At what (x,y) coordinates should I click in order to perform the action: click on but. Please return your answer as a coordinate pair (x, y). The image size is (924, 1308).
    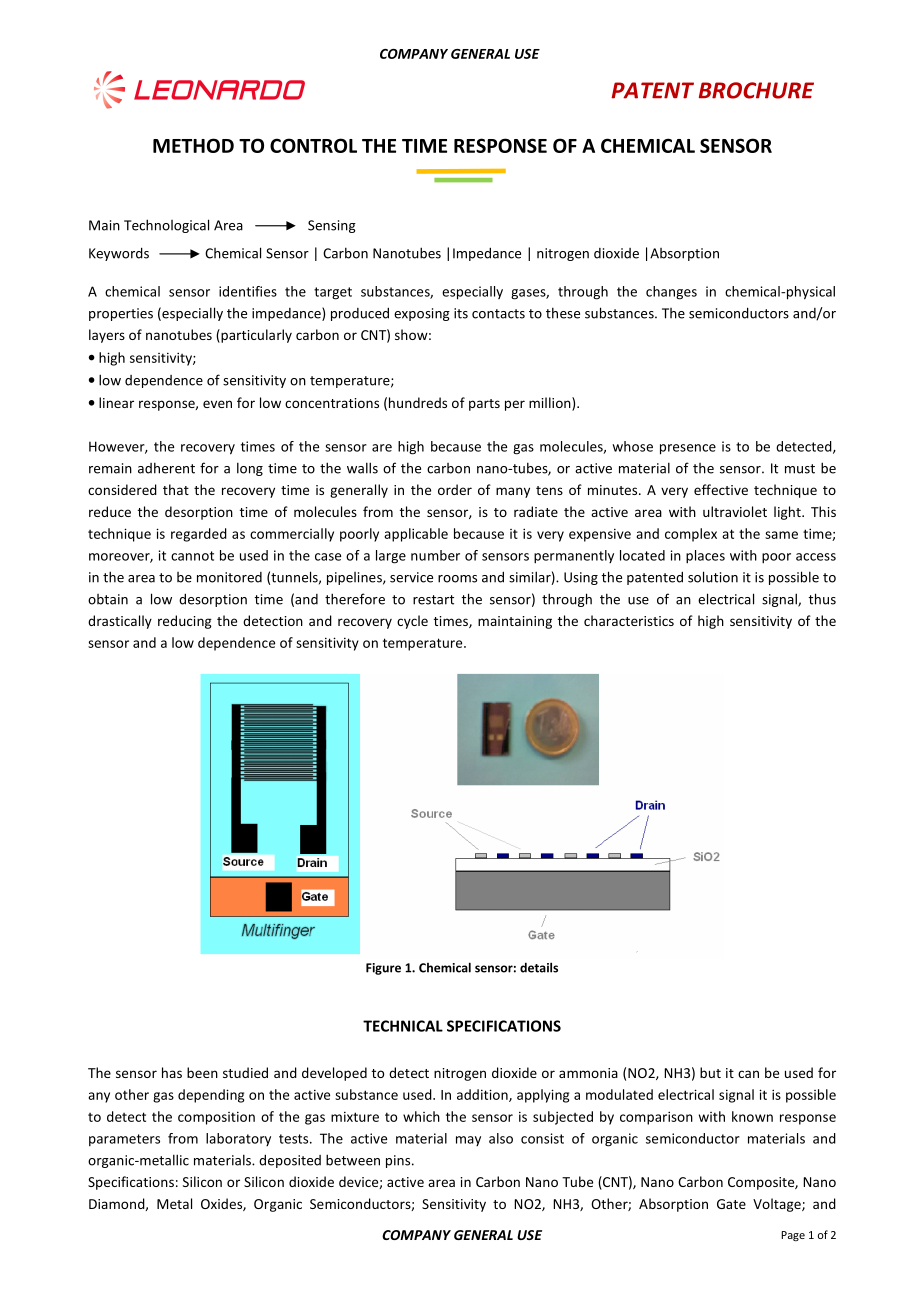
    Looking at the image, I should click on (710, 1072).
